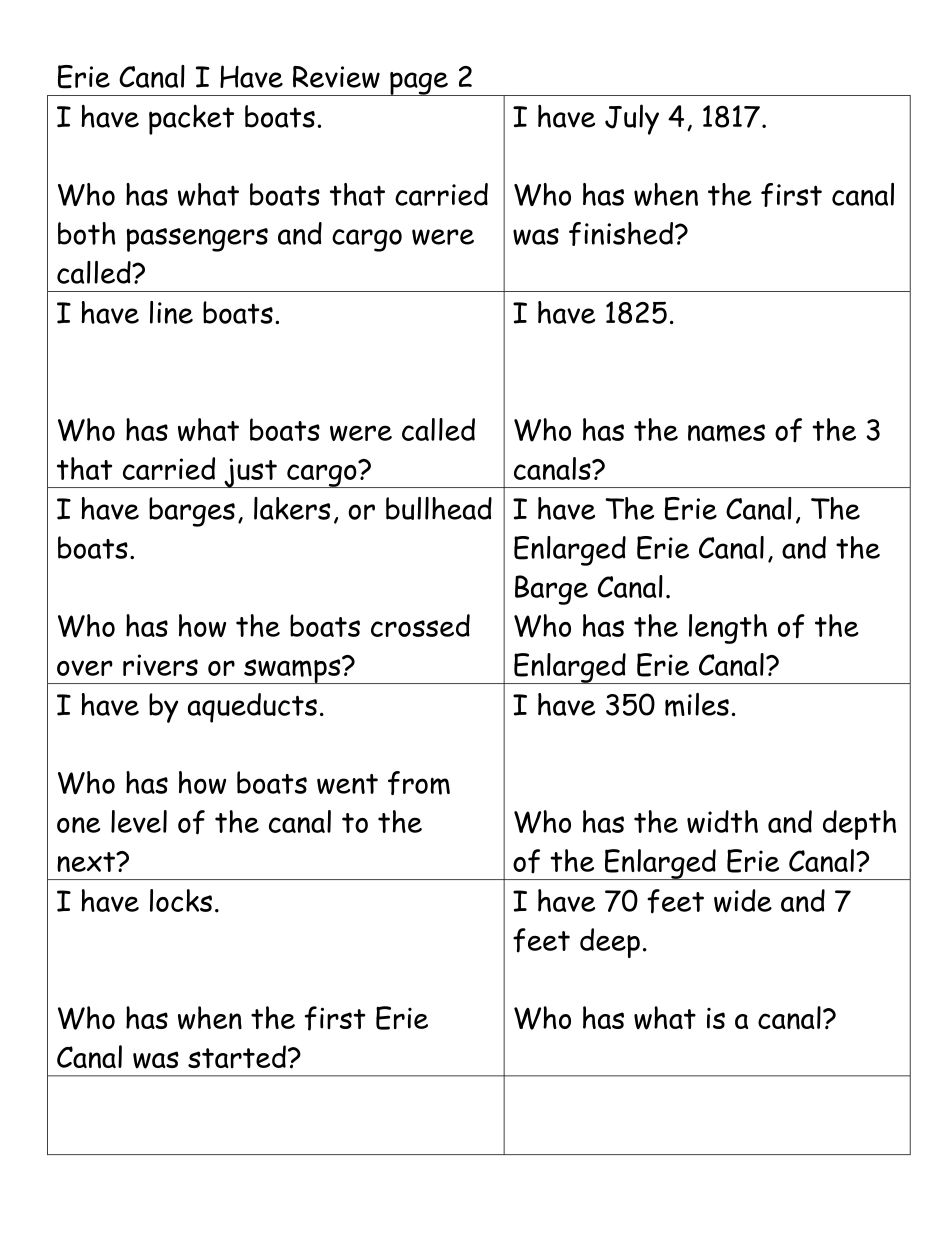  Describe the element at coordinates (292, 508) in the screenshot. I see `lakers` at that location.
